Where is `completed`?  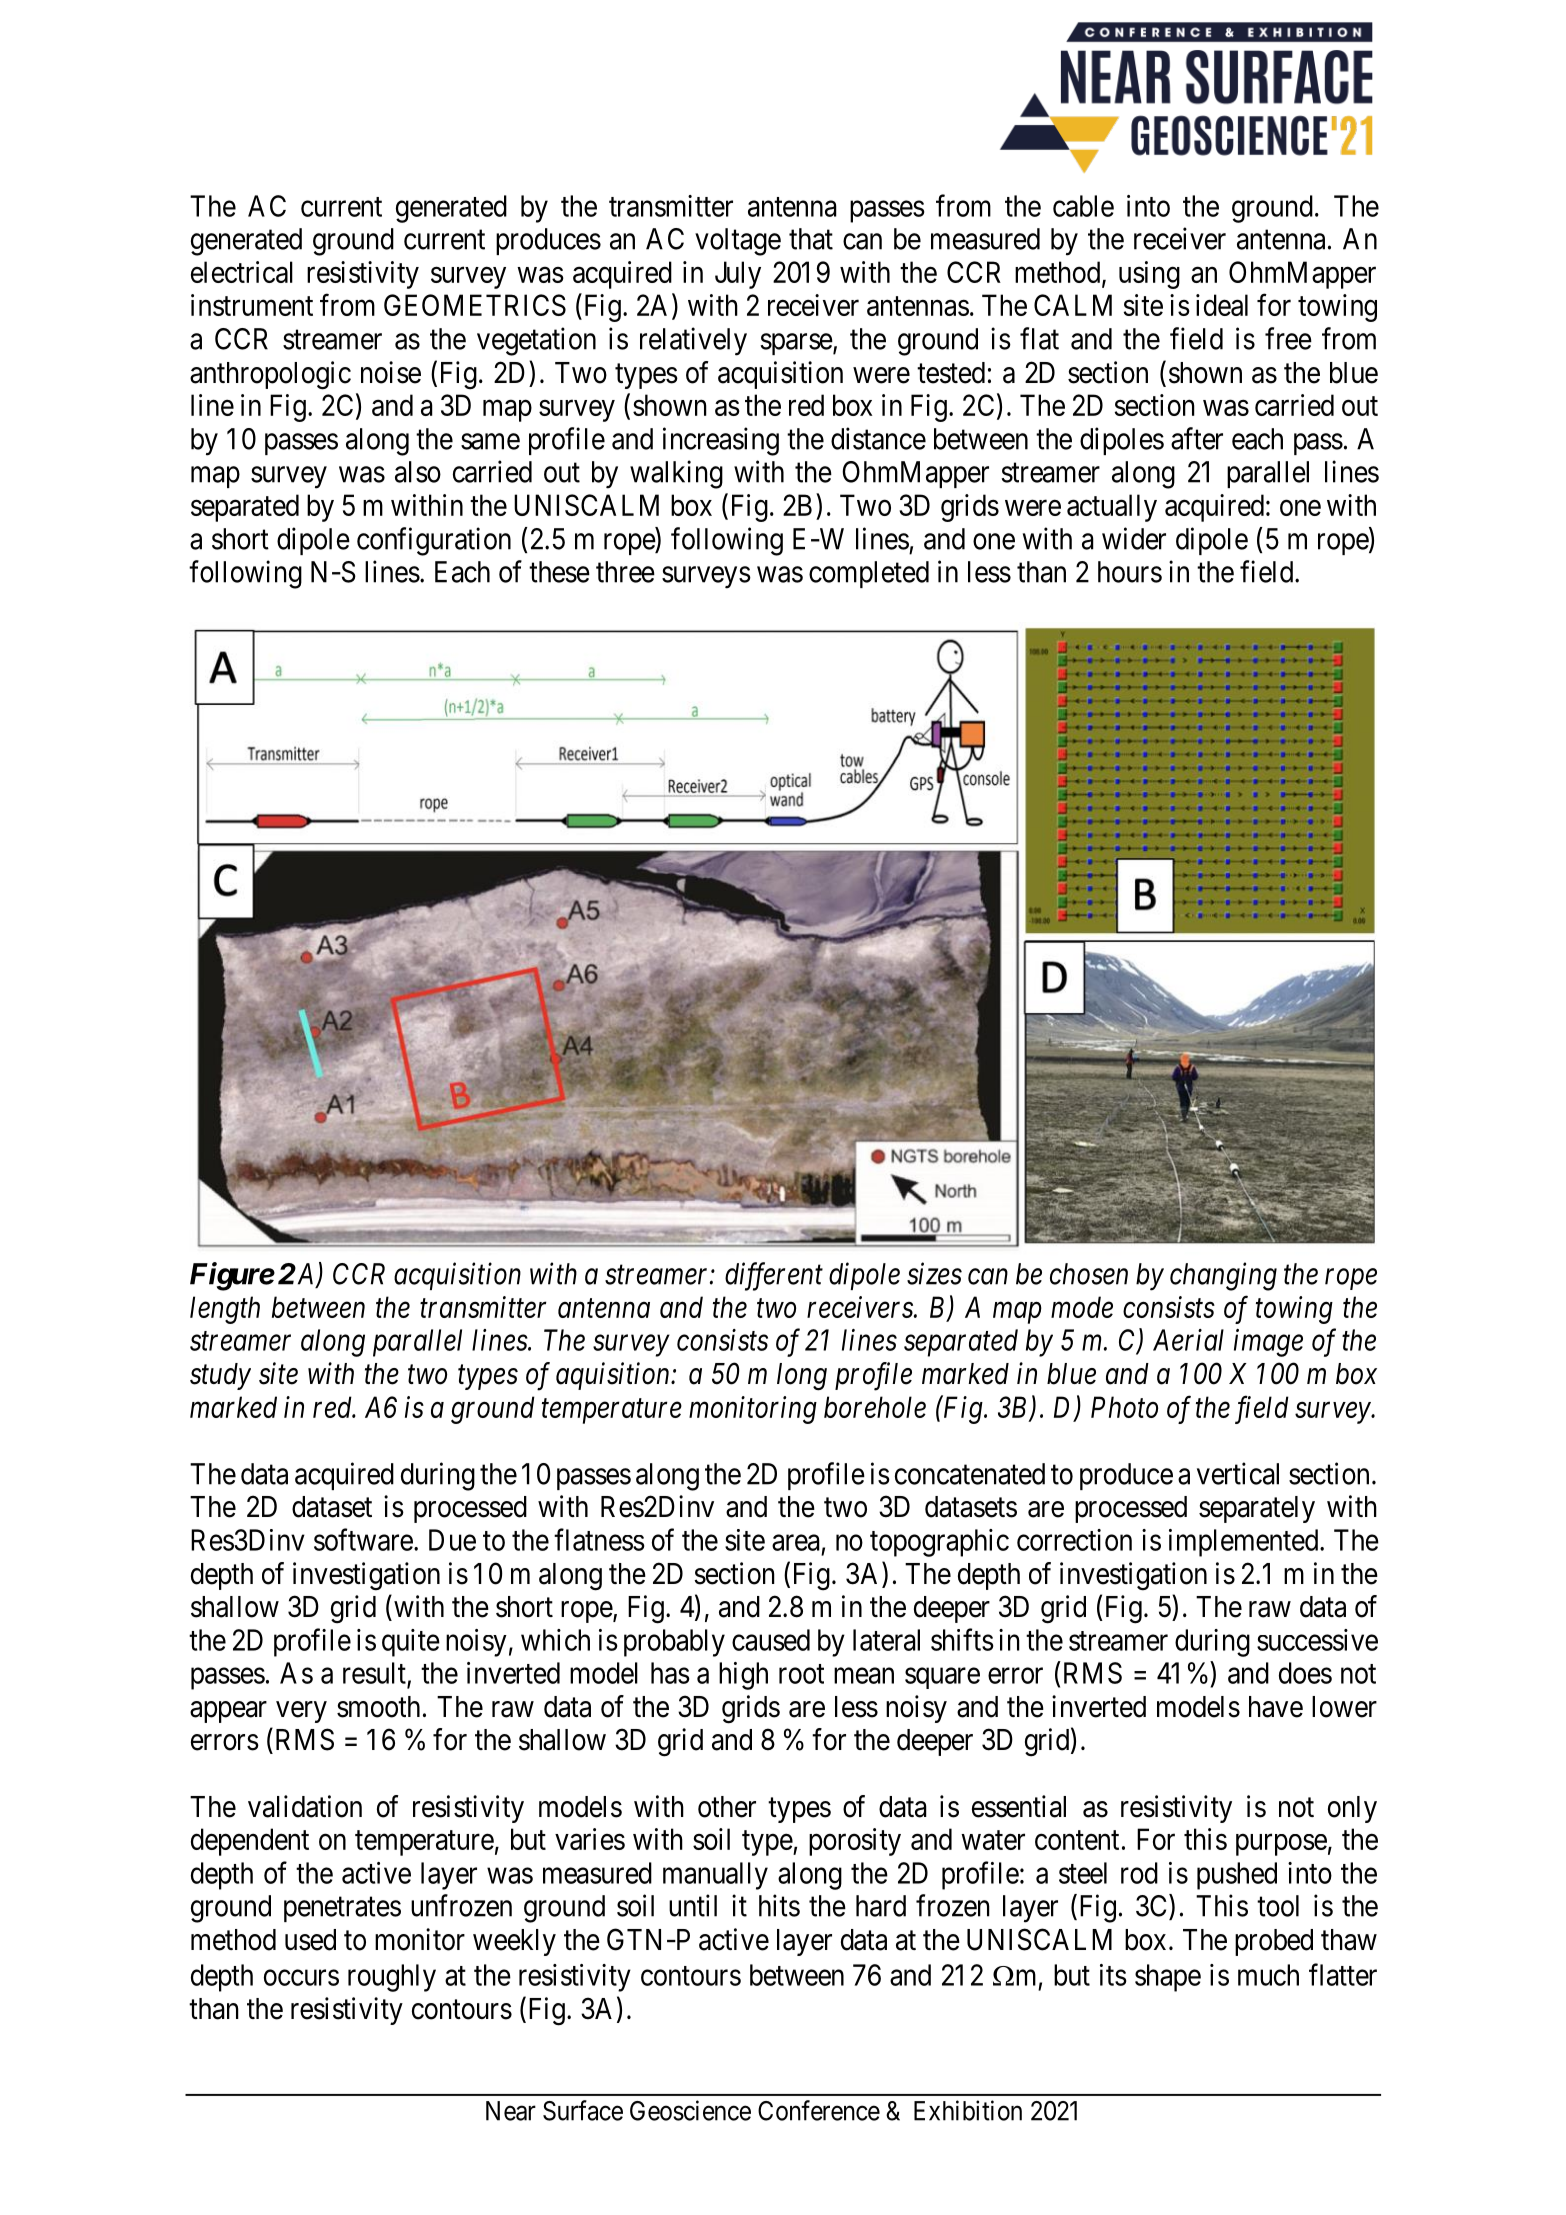 completed is located at coordinates (869, 574).
